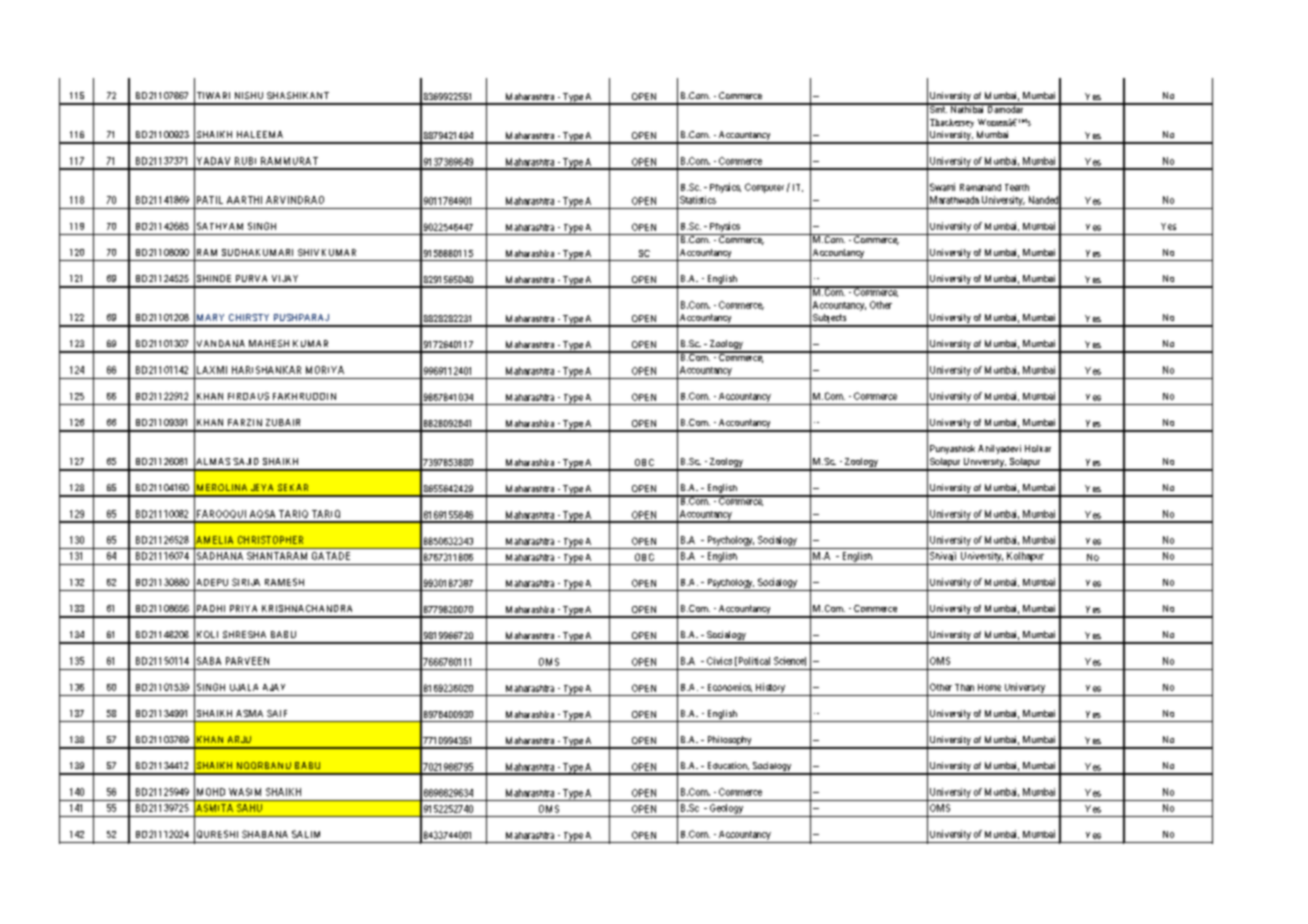 This image has width=1308, height=924. What do you see at coordinates (764, 188) in the image?
I see `Computer` at bounding box center [764, 188].
